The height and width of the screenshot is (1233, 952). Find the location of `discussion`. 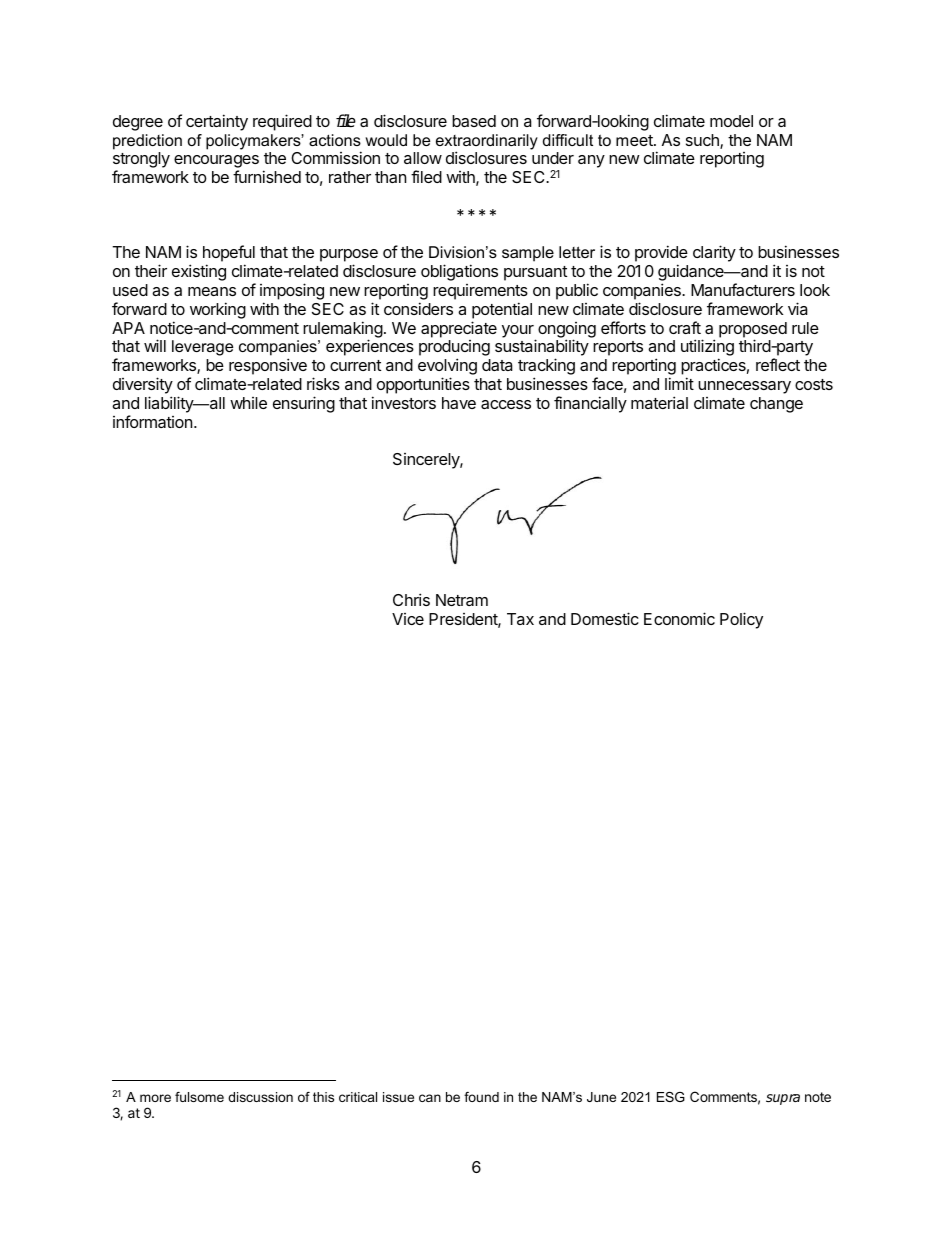

discussion is located at coordinates (260, 1097).
